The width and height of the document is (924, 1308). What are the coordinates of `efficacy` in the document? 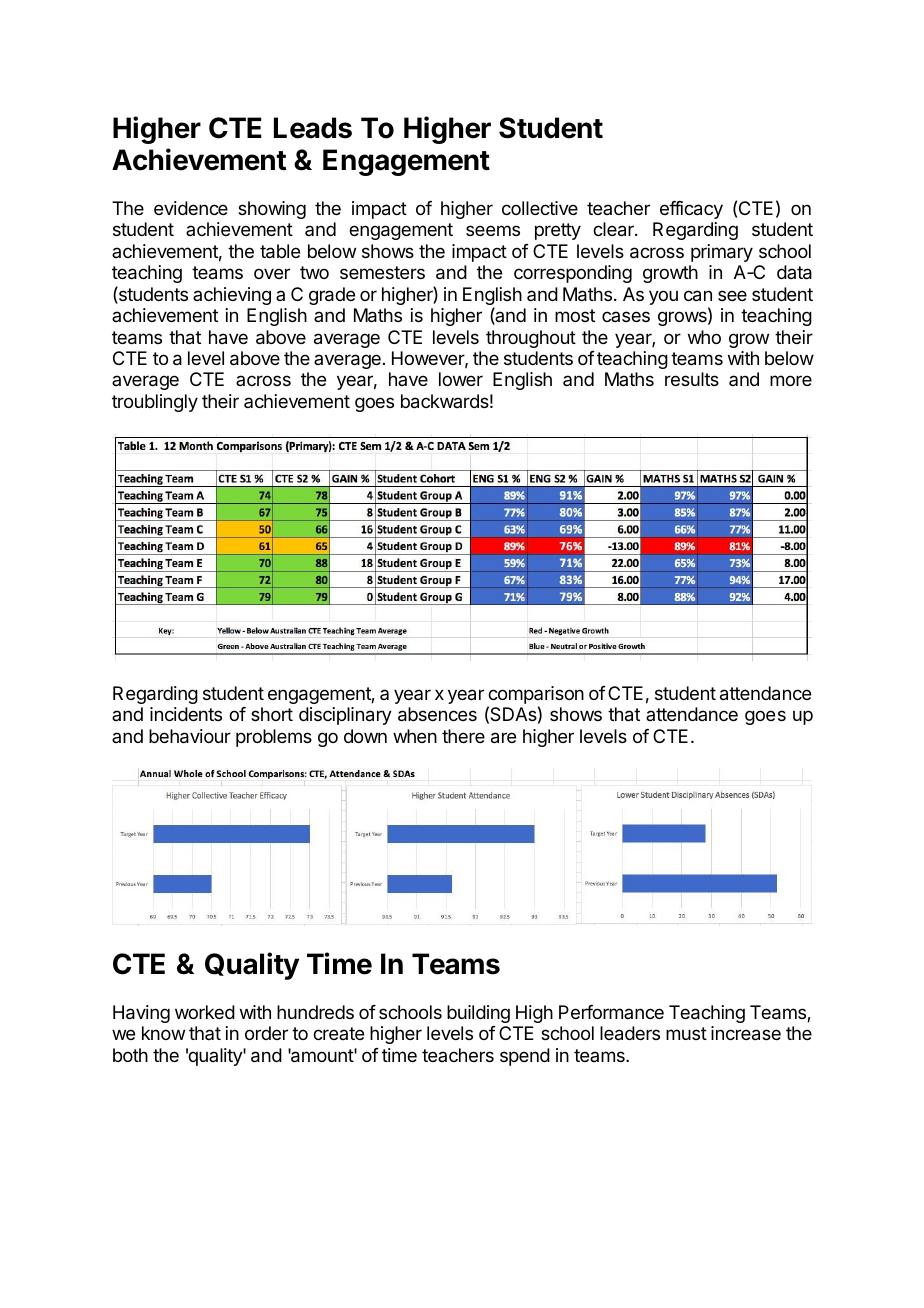 It's located at (691, 210).
